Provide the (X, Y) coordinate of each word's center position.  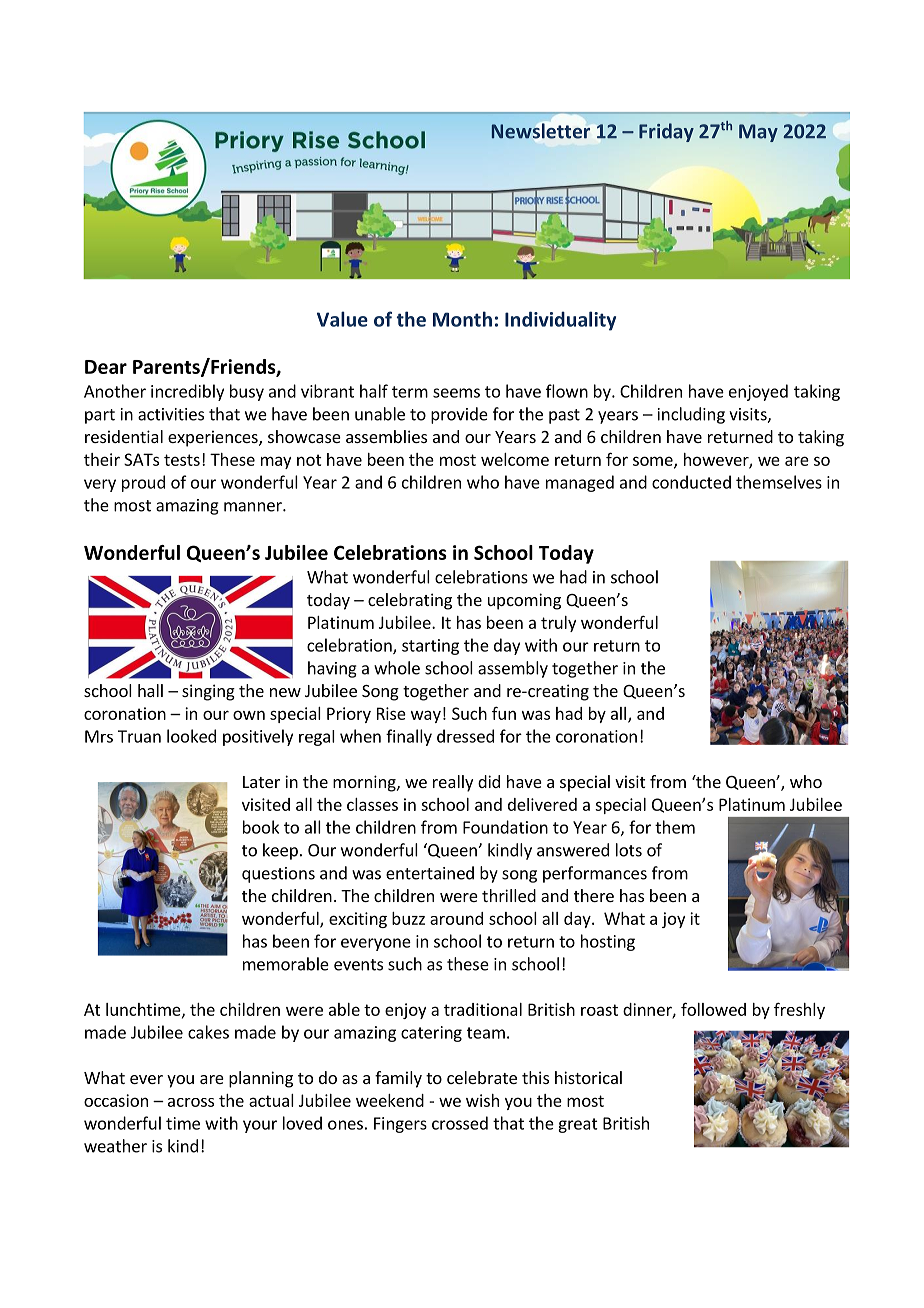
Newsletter (541, 131)
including (691, 415)
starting (430, 647)
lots (629, 850)
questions (278, 875)
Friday (666, 132)
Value (342, 319)
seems (456, 393)
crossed (460, 1123)
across (191, 1102)
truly (558, 624)
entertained (430, 873)
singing (208, 692)
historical (588, 1077)
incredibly (187, 392)
